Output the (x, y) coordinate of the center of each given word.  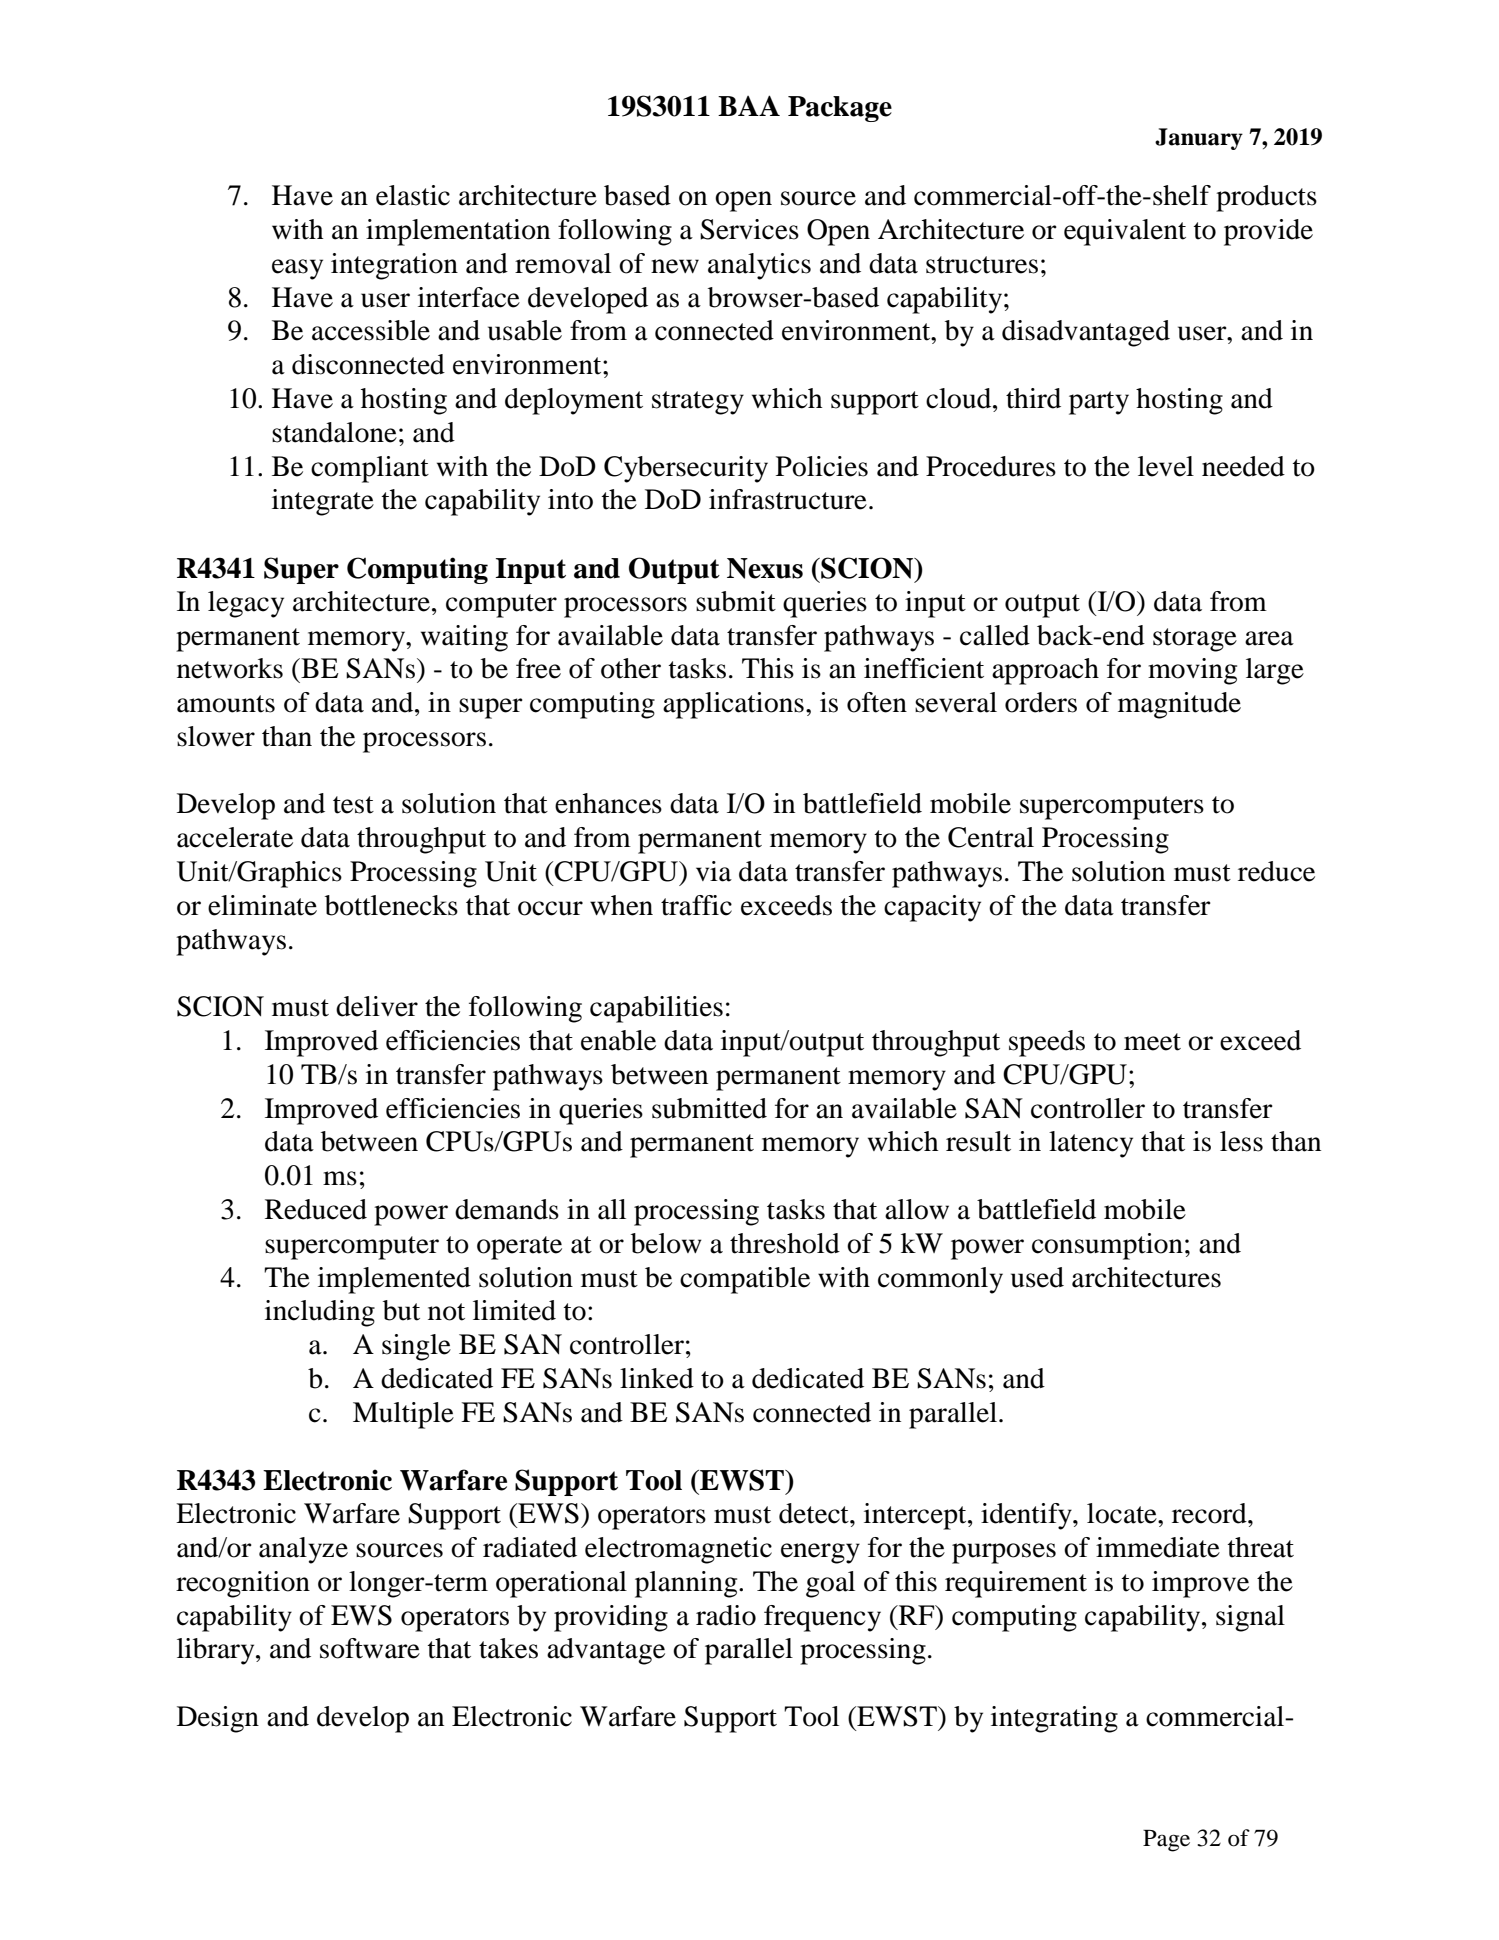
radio (726, 1615)
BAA (749, 105)
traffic (696, 905)
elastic (413, 195)
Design (218, 1719)
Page (1166, 1841)
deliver (377, 1006)
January (1199, 139)
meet (1152, 1042)
